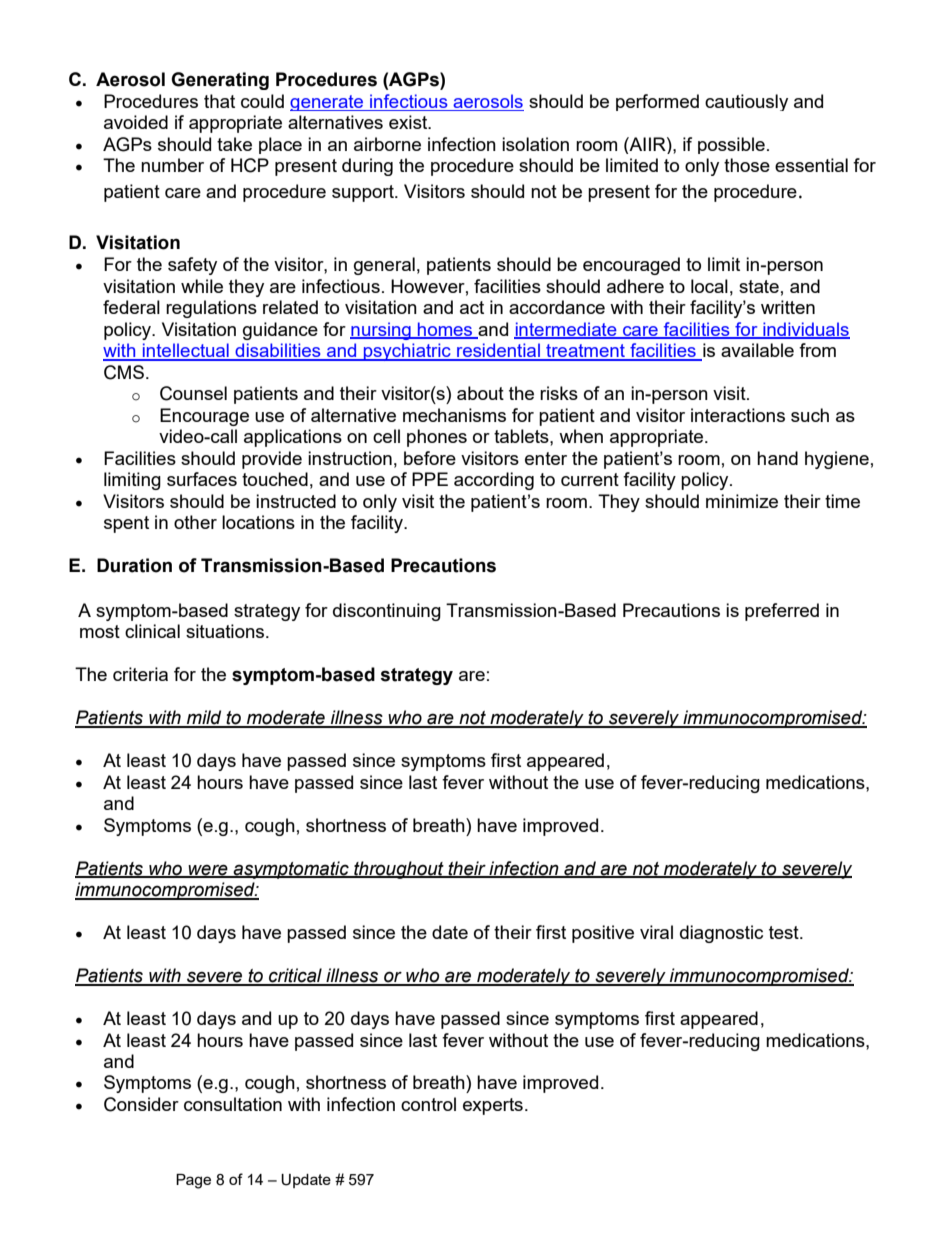  I want to click on surfaces, so click(202, 479).
